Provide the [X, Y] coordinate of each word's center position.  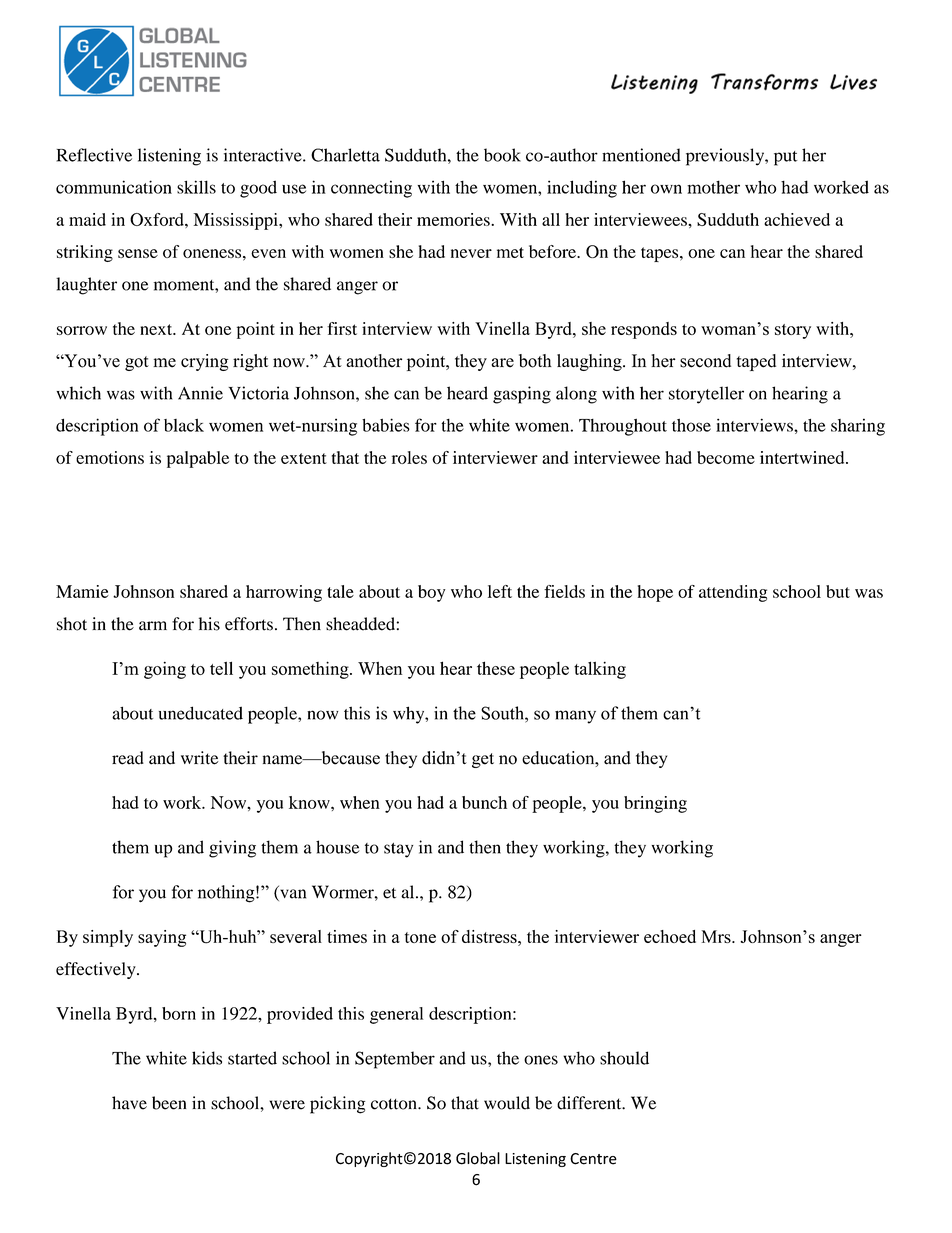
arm [153, 626]
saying [162, 938]
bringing [655, 804]
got [137, 363]
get [483, 760]
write [199, 758]
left [500, 591]
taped [756, 362]
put [785, 158]
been [169, 1103]
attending [733, 593]
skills [196, 187]
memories [454, 219]
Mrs [717, 936]
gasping [522, 395]
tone [420, 937]
